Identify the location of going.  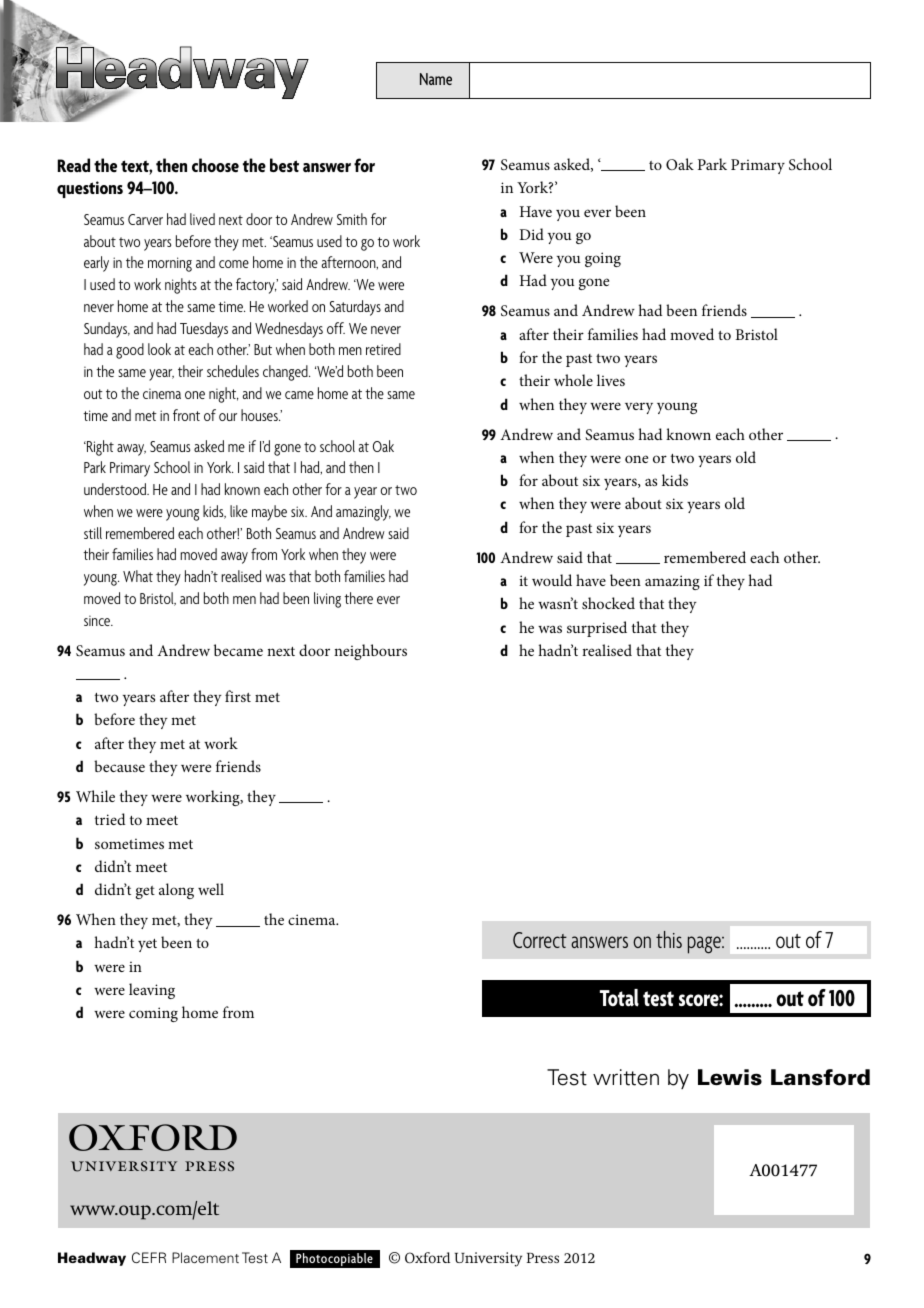
(603, 259).
